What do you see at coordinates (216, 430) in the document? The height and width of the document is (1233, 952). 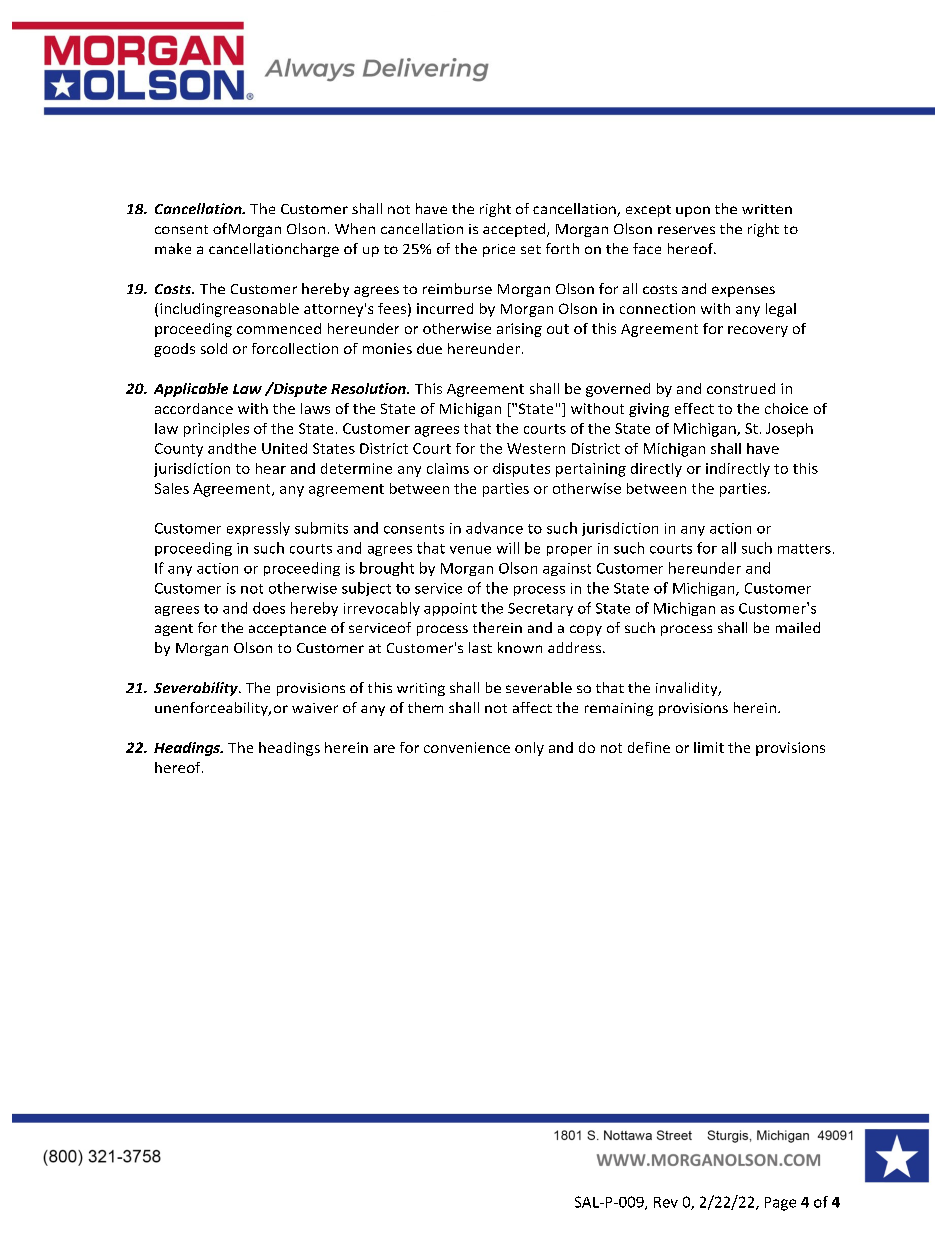 I see `principles` at bounding box center [216, 430].
